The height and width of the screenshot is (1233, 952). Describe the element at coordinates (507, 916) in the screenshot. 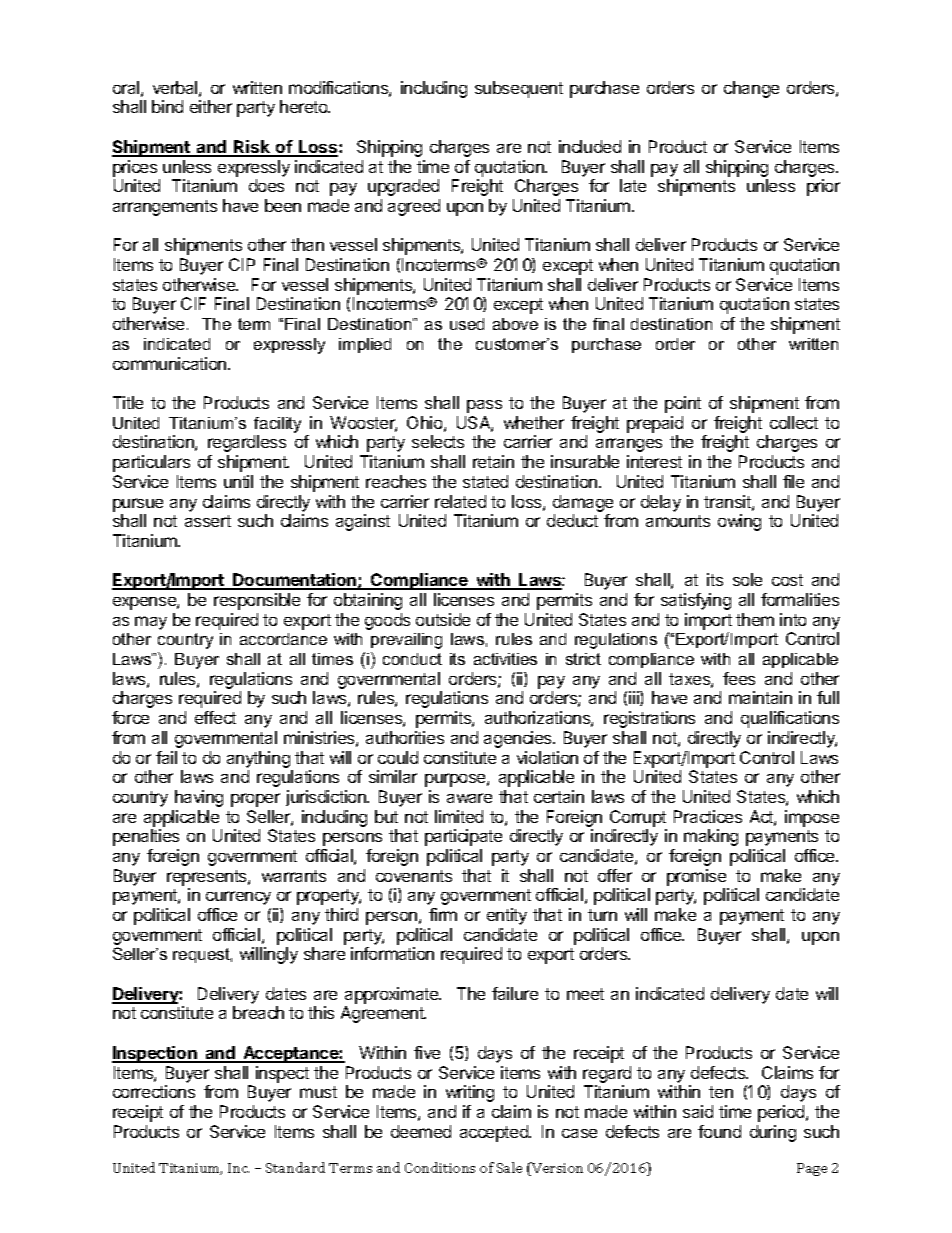

I see `entity` at that location.
